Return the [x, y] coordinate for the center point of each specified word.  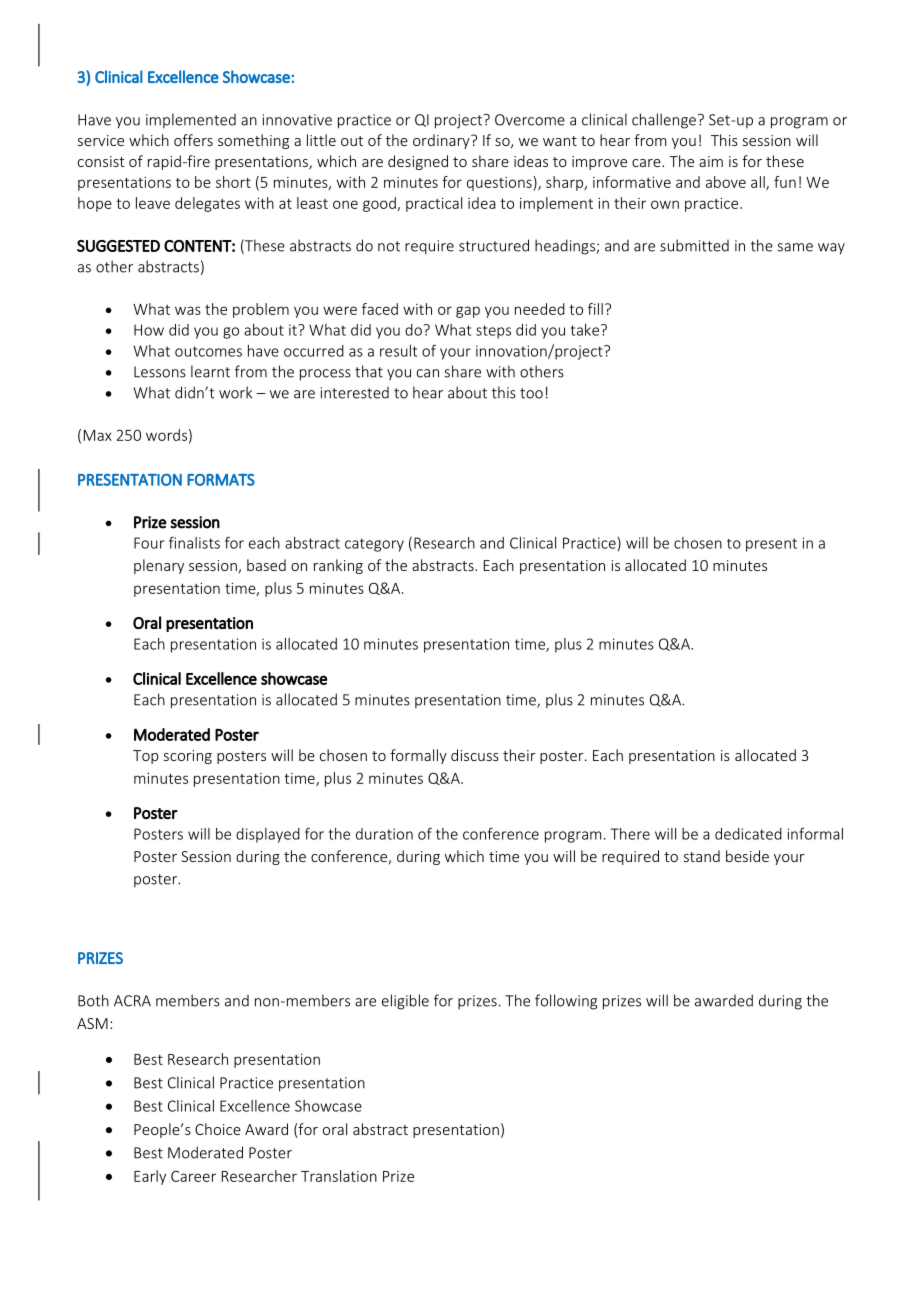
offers [193, 140]
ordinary [442, 141]
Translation [339, 1176]
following [566, 1002]
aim [711, 161]
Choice [218, 1129]
